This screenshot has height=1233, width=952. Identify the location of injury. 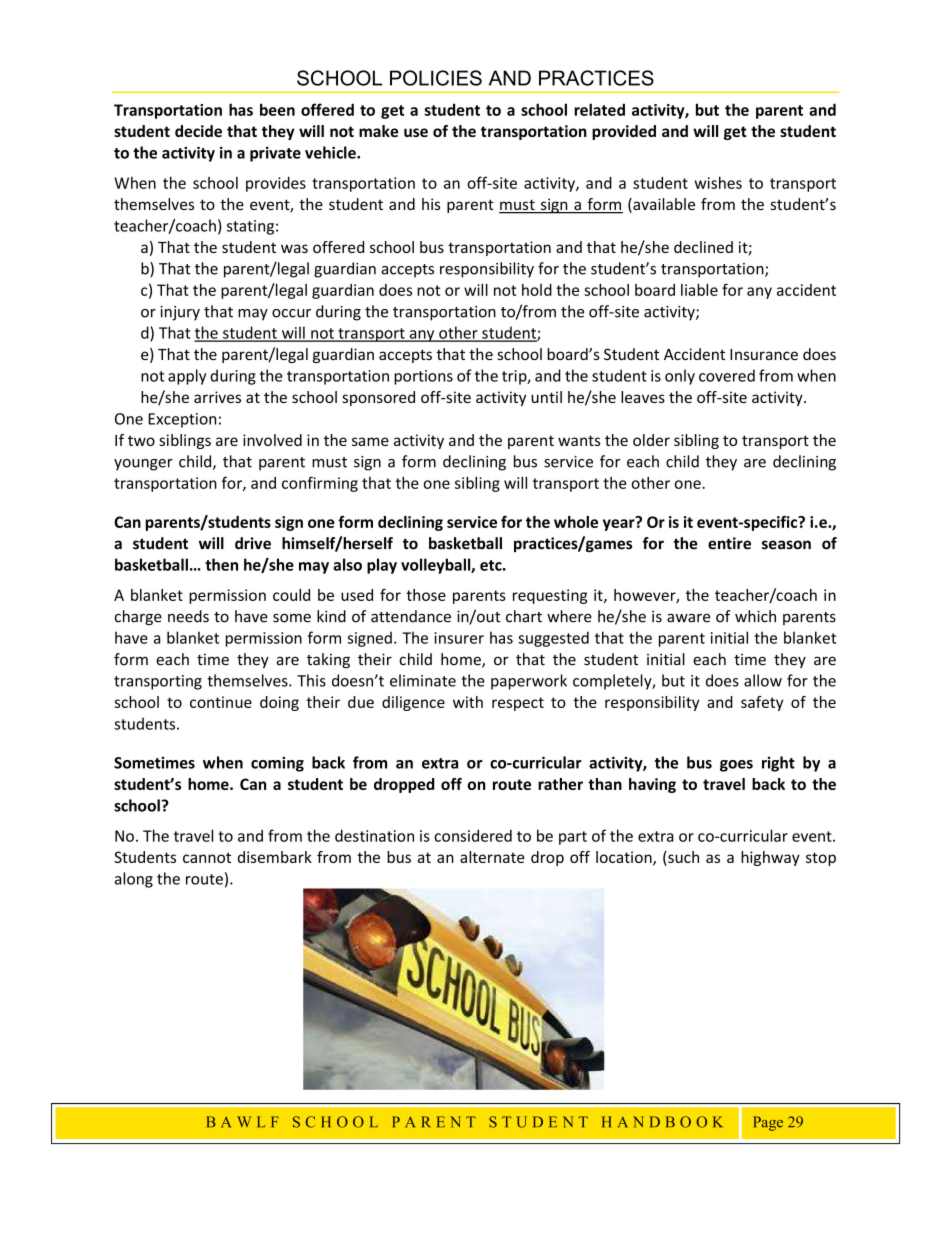
(180, 313).
